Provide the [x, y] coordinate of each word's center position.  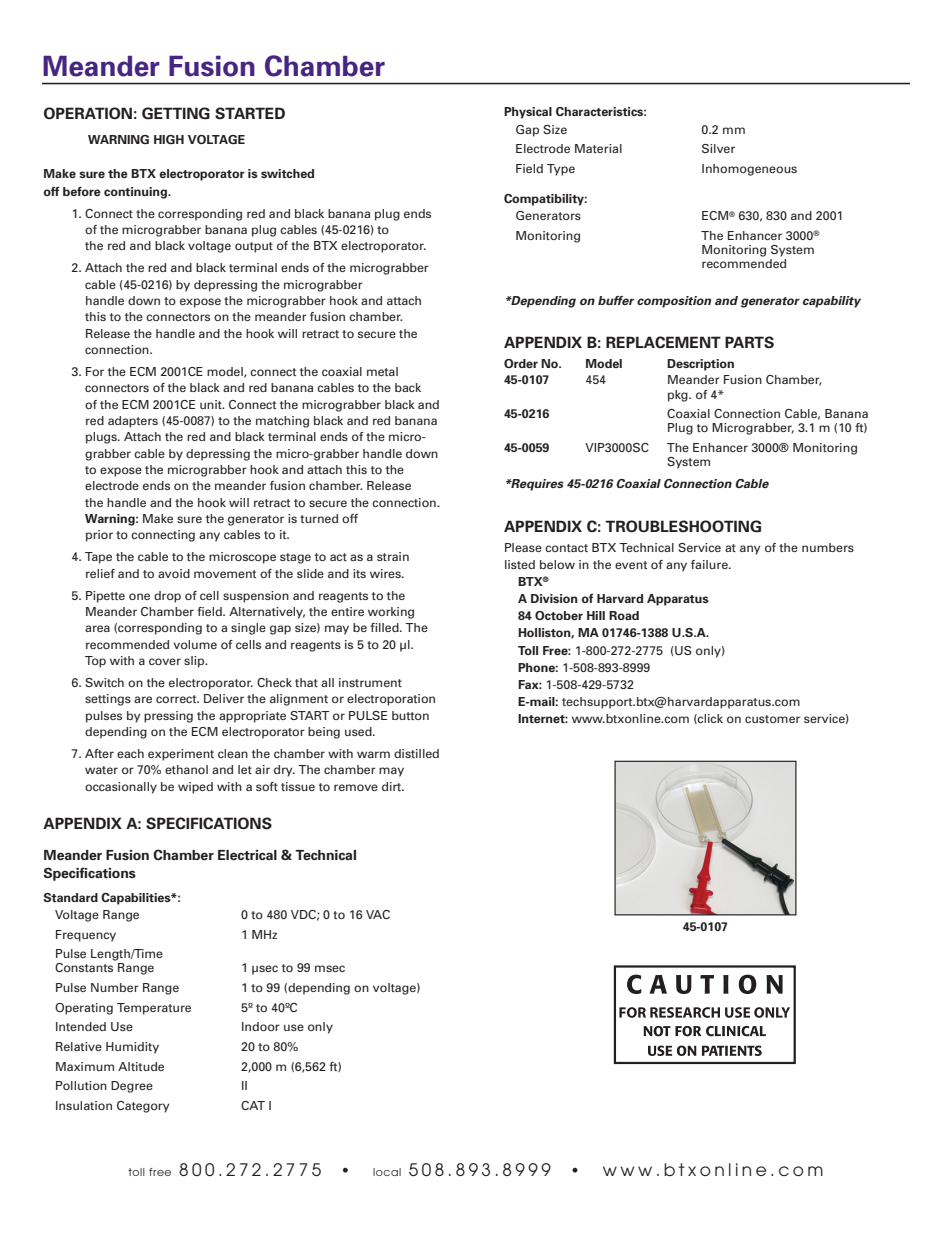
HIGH [169, 139]
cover [165, 661]
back [408, 387]
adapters [133, 422]
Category [143, 1107]
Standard [70, 897]
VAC [378, 914]
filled [385, 627]
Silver [718, 148]
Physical [528, 113]
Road [624, 615]
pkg [679, 396]
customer [772, 719]
